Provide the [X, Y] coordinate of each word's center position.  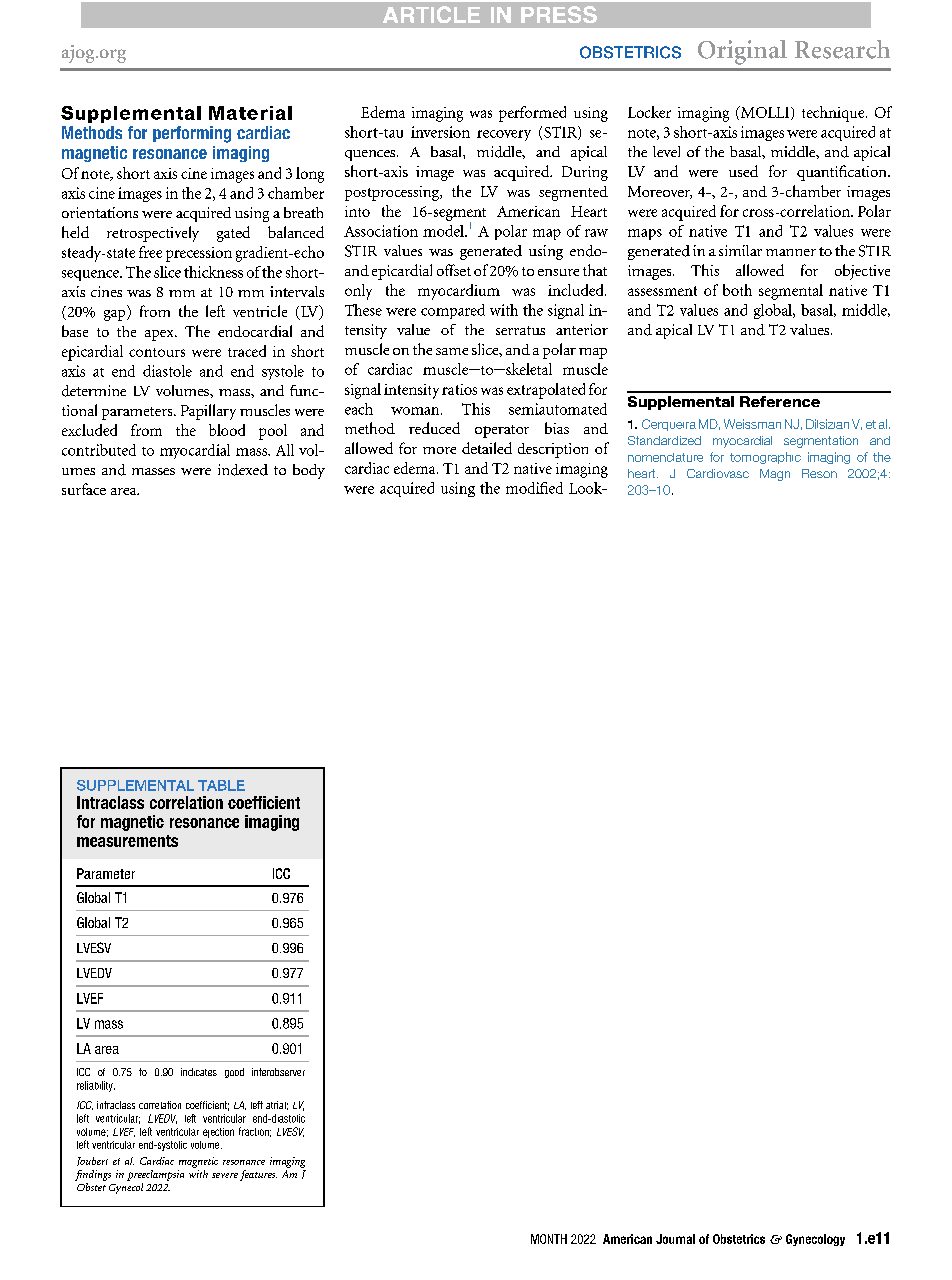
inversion [440, 132]
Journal [675, 1239]
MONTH [549, 1239]
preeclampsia [155, 1175]
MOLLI [765, 113]
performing [192, 134]
